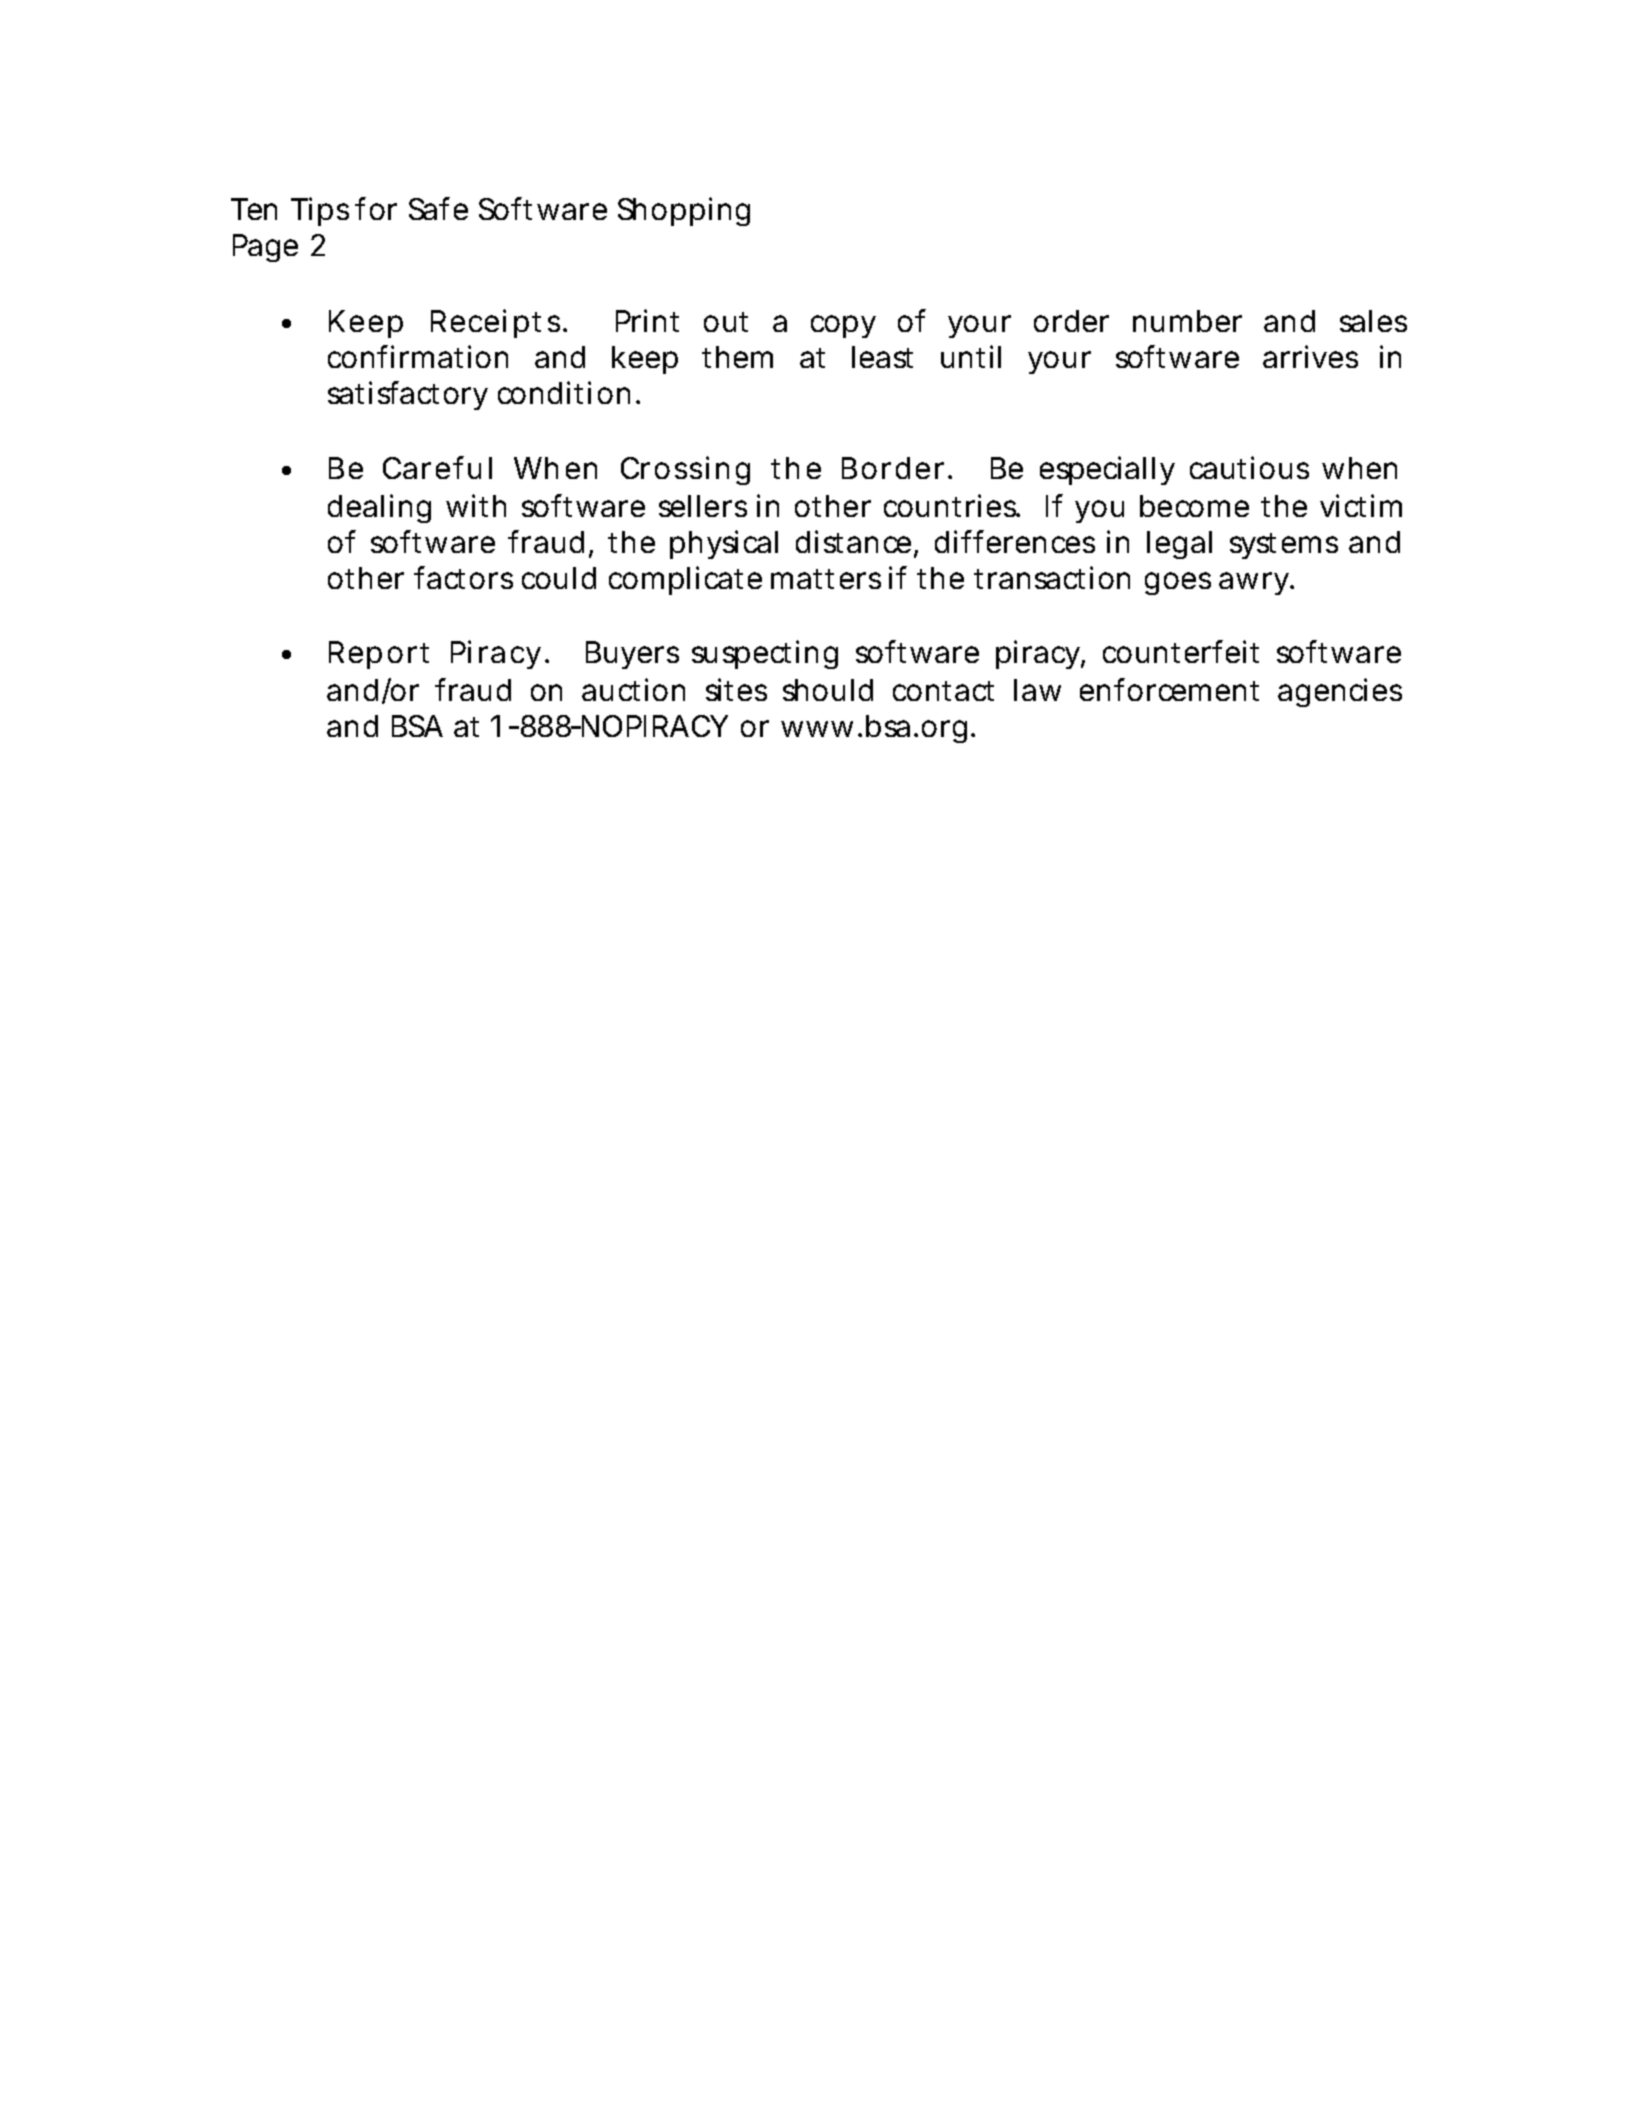 The width and height of the screenshot is (1636, 2117). I want to click on sales, so click(1373, 321).
